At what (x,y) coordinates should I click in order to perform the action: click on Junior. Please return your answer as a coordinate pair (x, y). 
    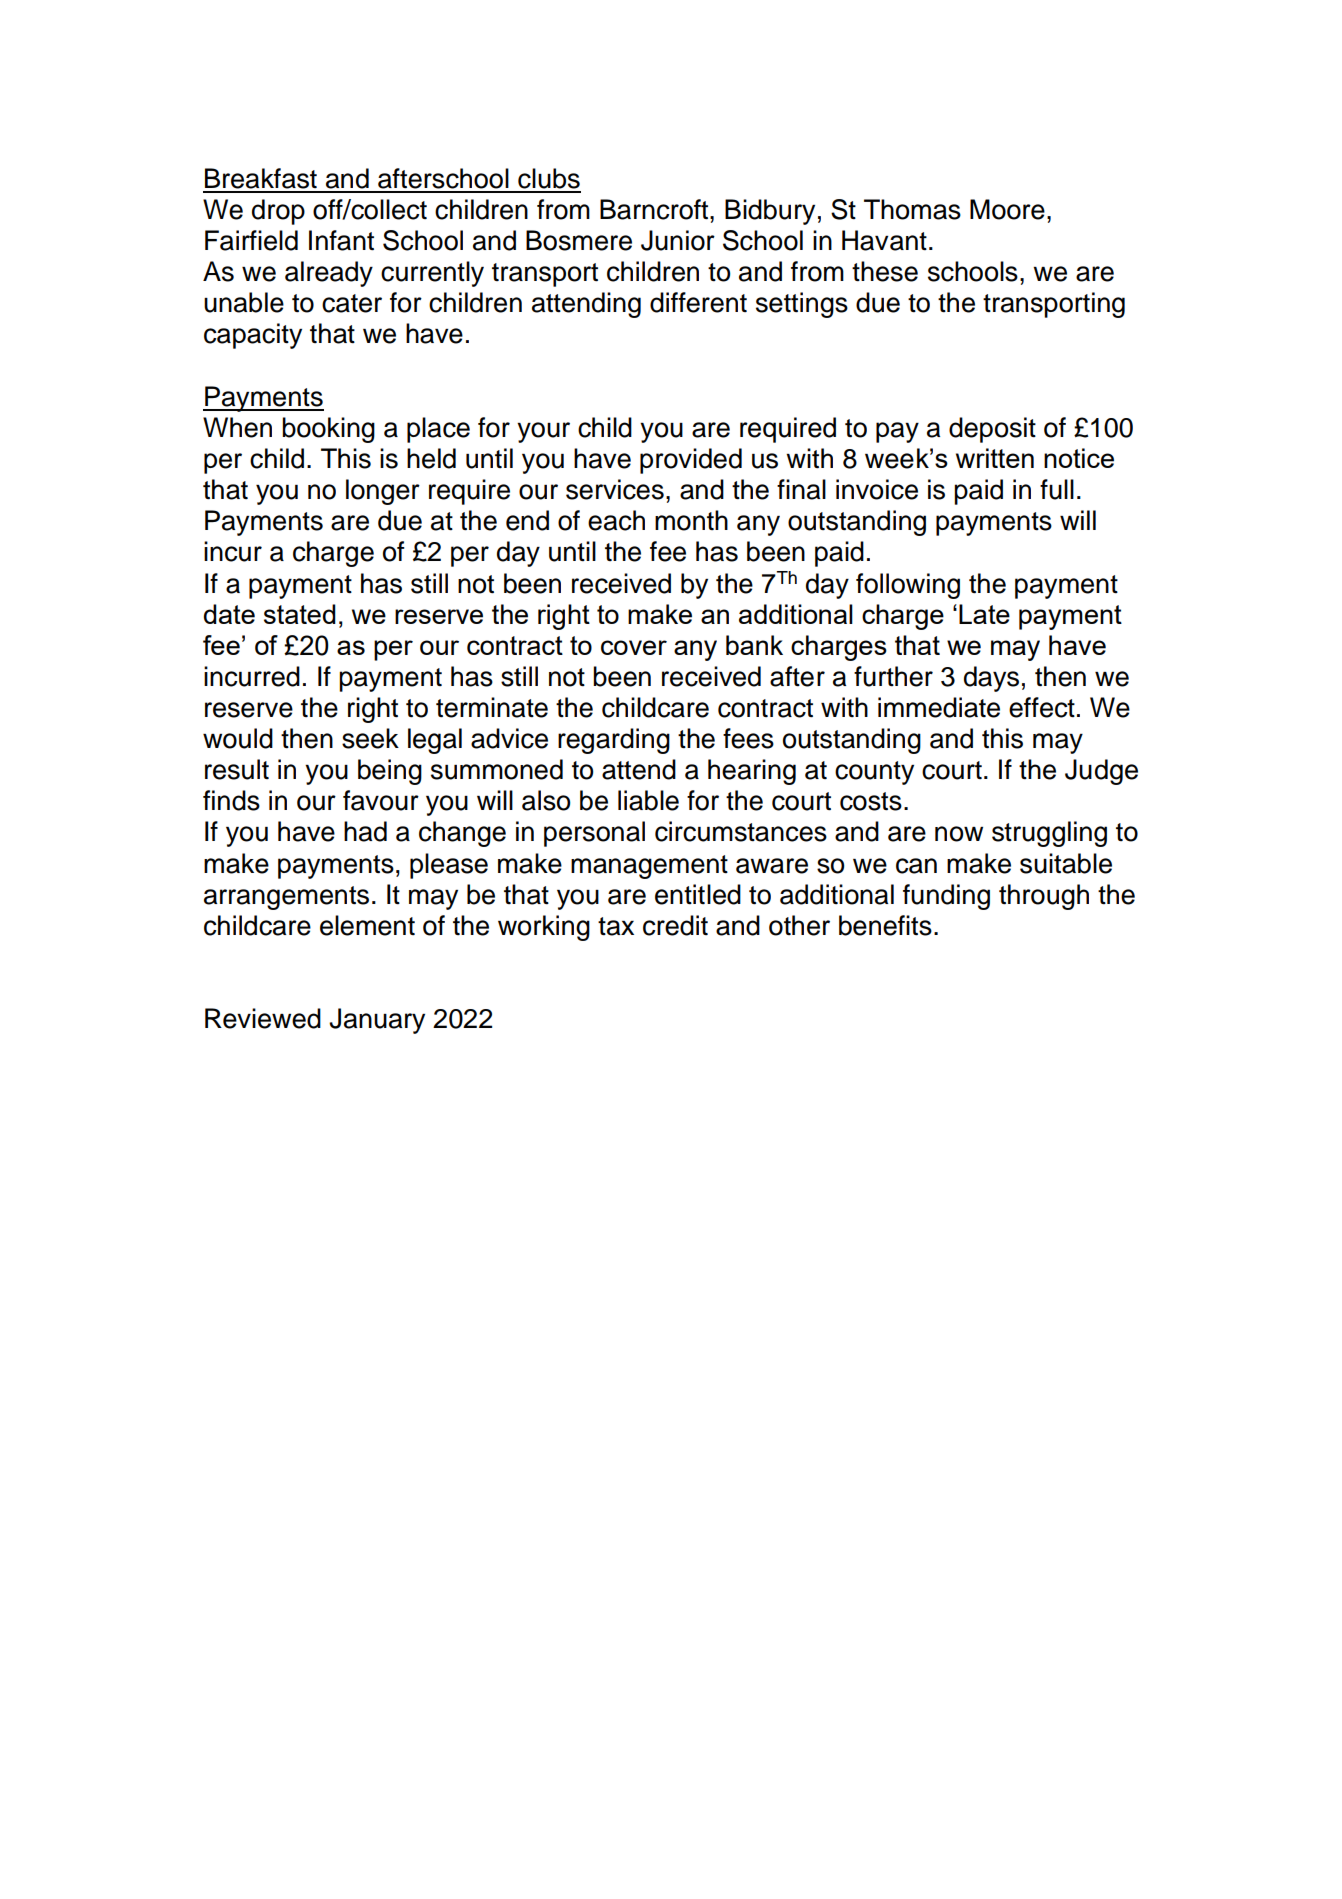
    Looking at the image, I should click on (678, 240).
